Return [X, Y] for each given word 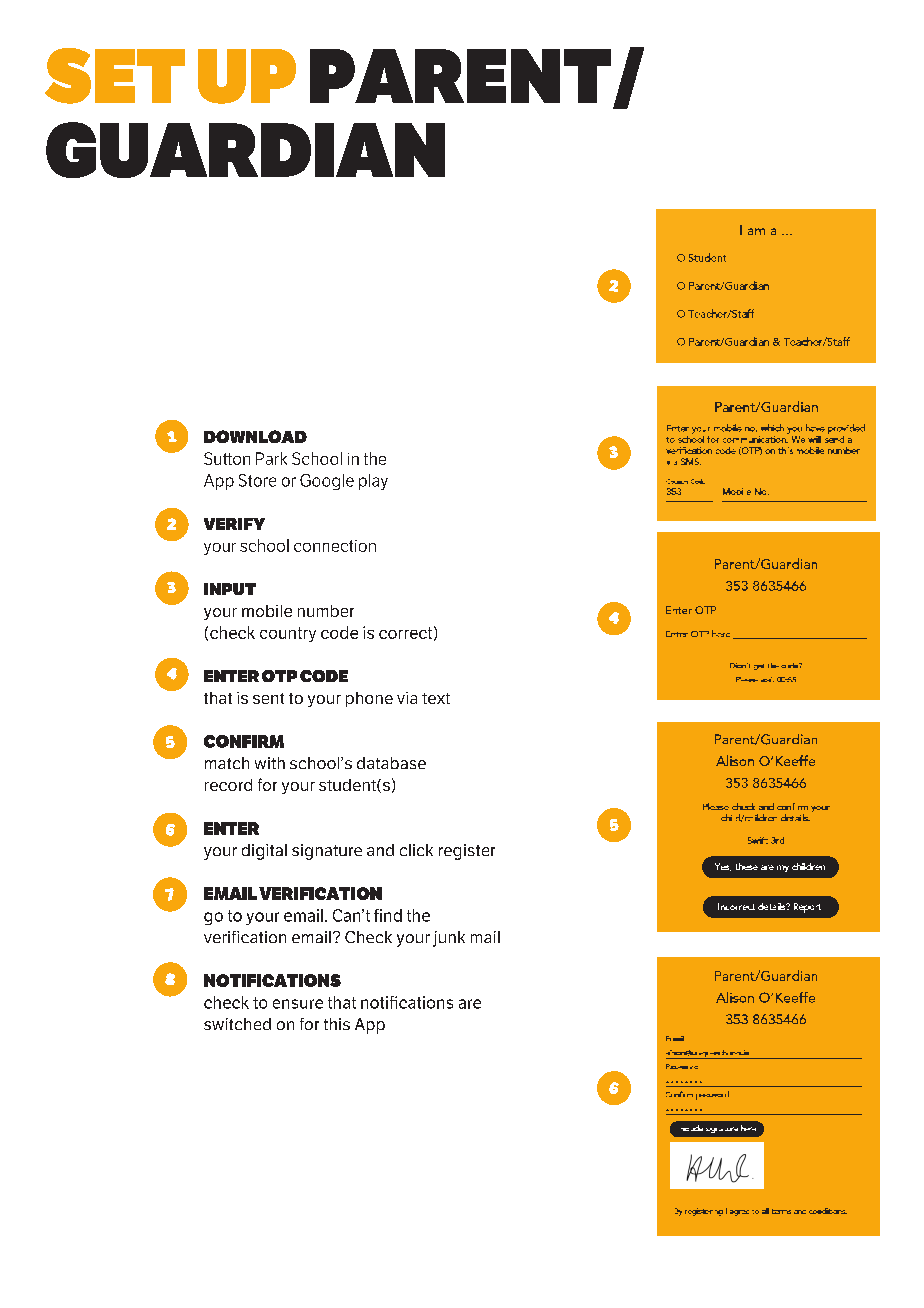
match [227, 763]
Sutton [227, 458]
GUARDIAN [245, 150]
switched [237, 1024]
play [373, 482]
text [436, 698]
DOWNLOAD [255, 436]
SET [115, 76]
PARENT [460, 76]
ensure [298, 1004]
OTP [279, 676]
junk [449, 939]
